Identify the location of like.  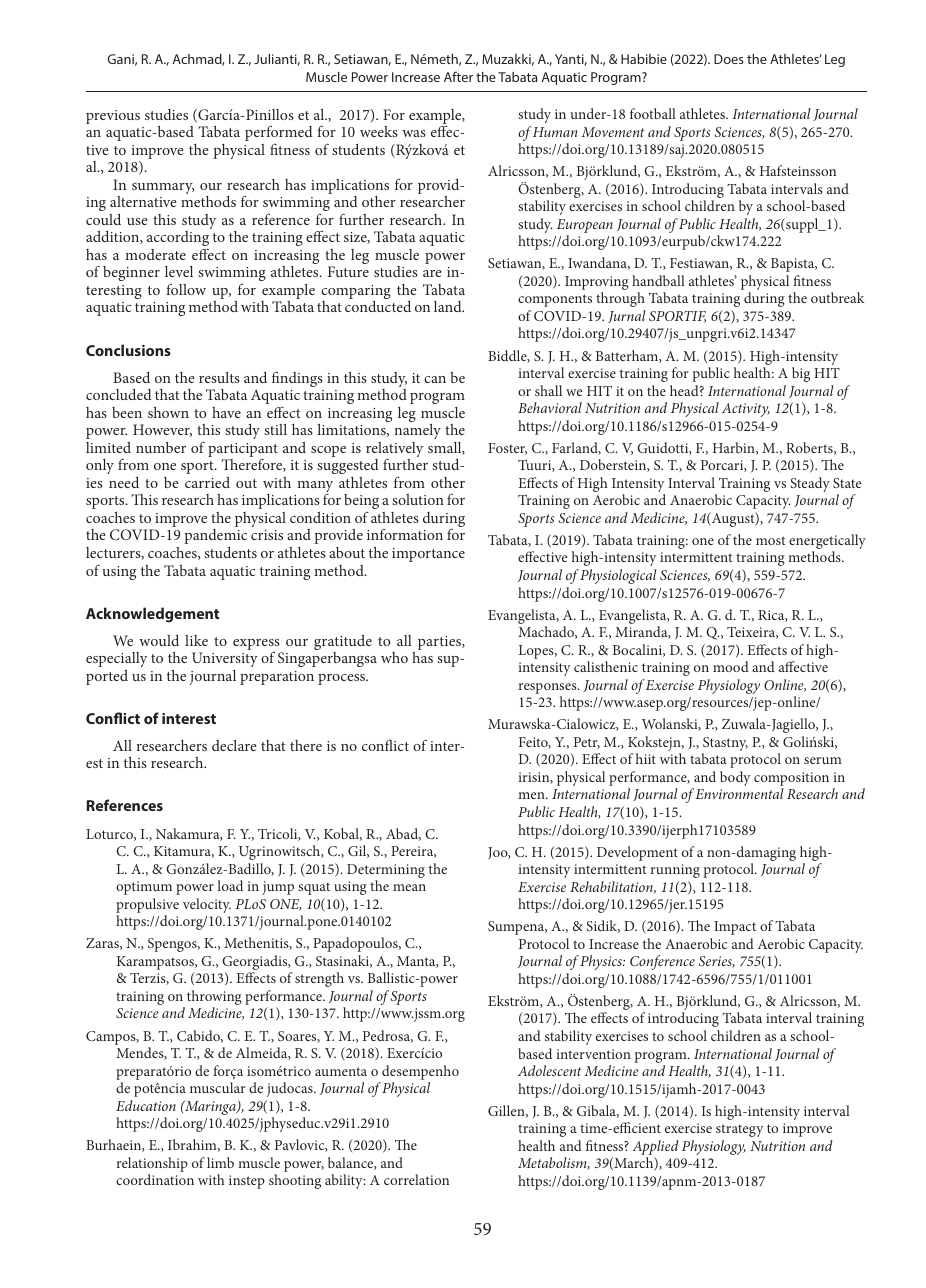
(196, 640).
